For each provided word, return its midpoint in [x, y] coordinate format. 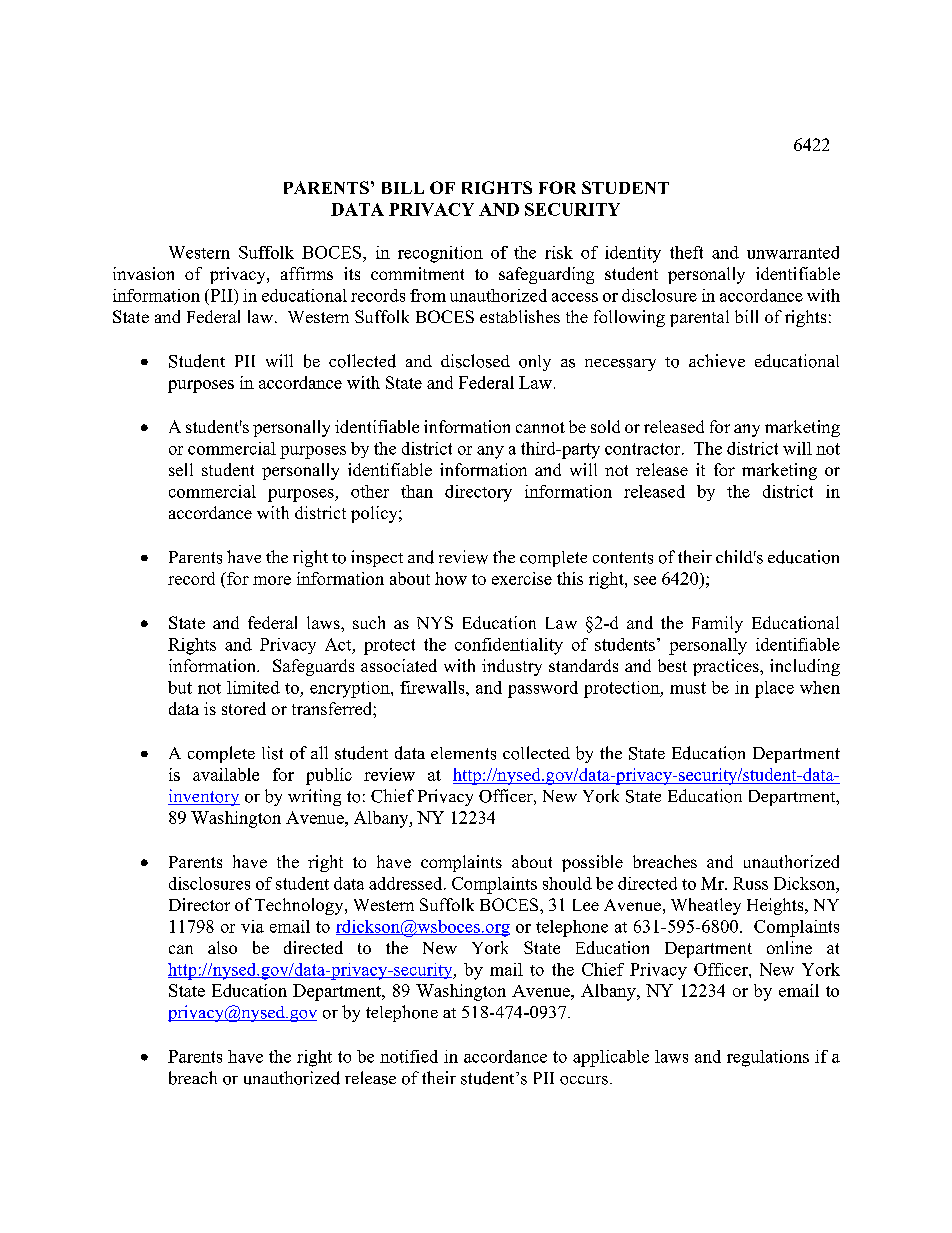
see [645, 580]
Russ [750, 883]
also [222, 947]
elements [463, 753]
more [272, 580]
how [451, 578]
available [226, 774]
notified [409, 1056]
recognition [440, 254]
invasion [143, 273]
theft [686, 252]
